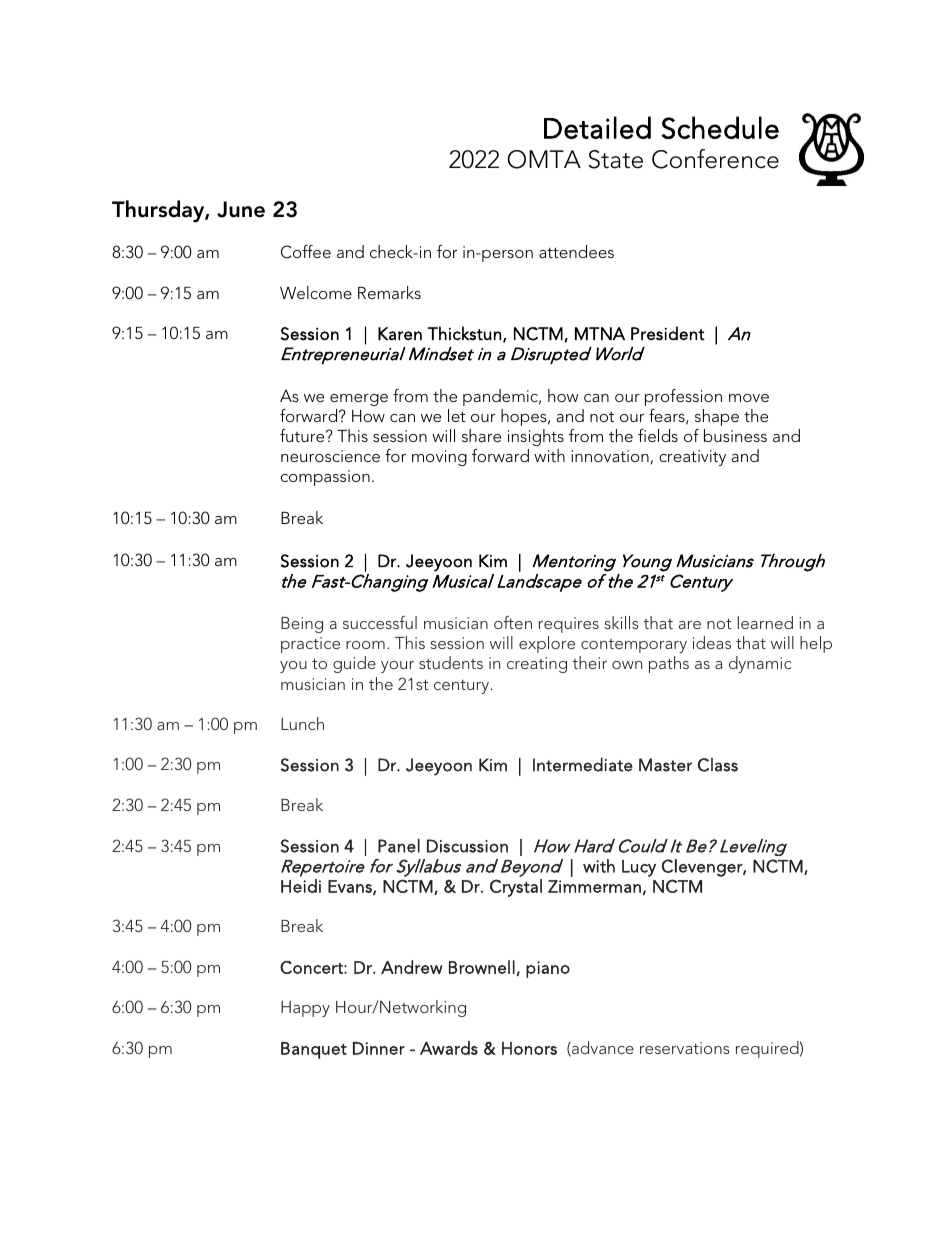  Describe the element at coordinates (305, 1009) in the page. I see `Happy` at that location.
